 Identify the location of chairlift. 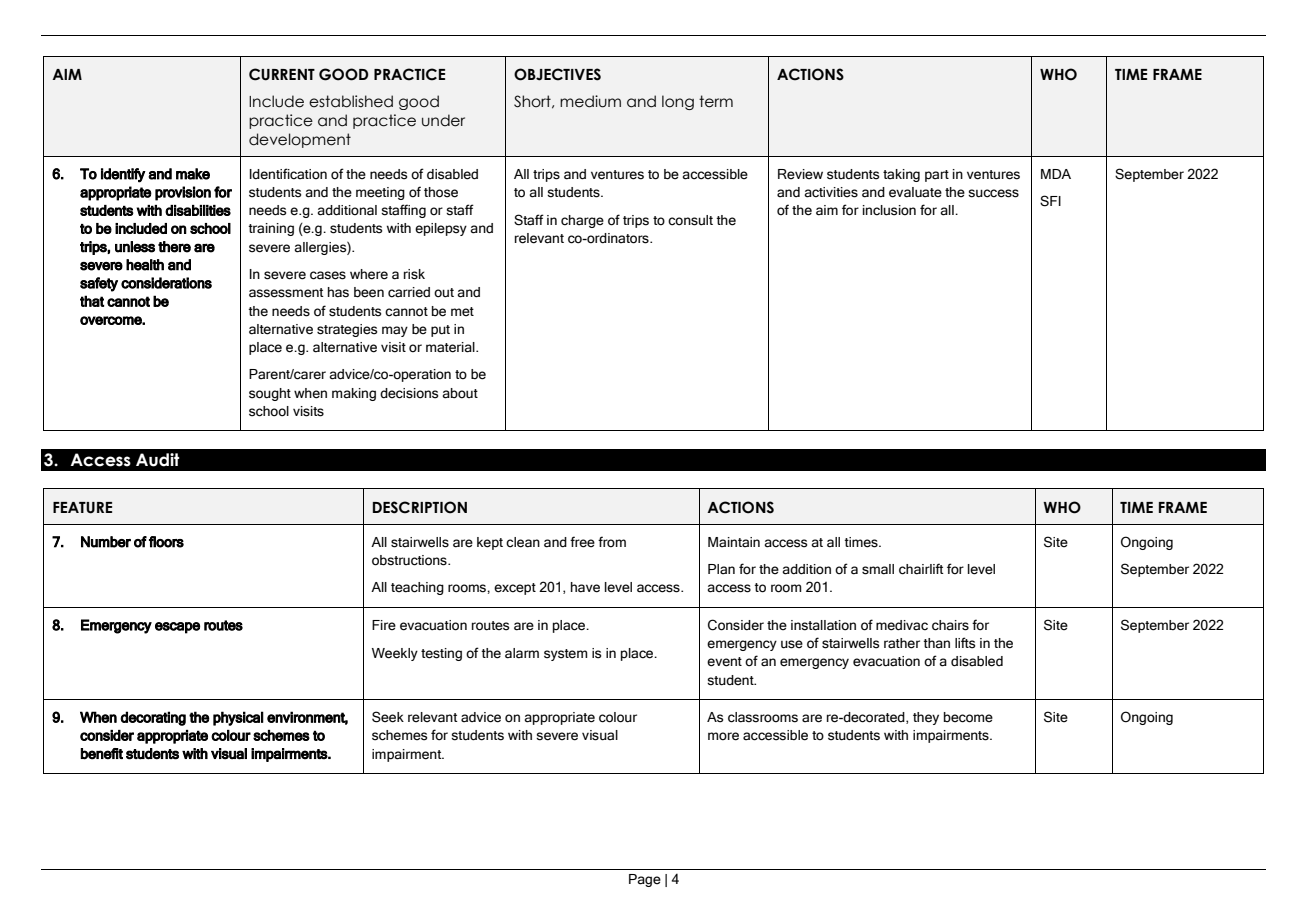
(921, 569).
